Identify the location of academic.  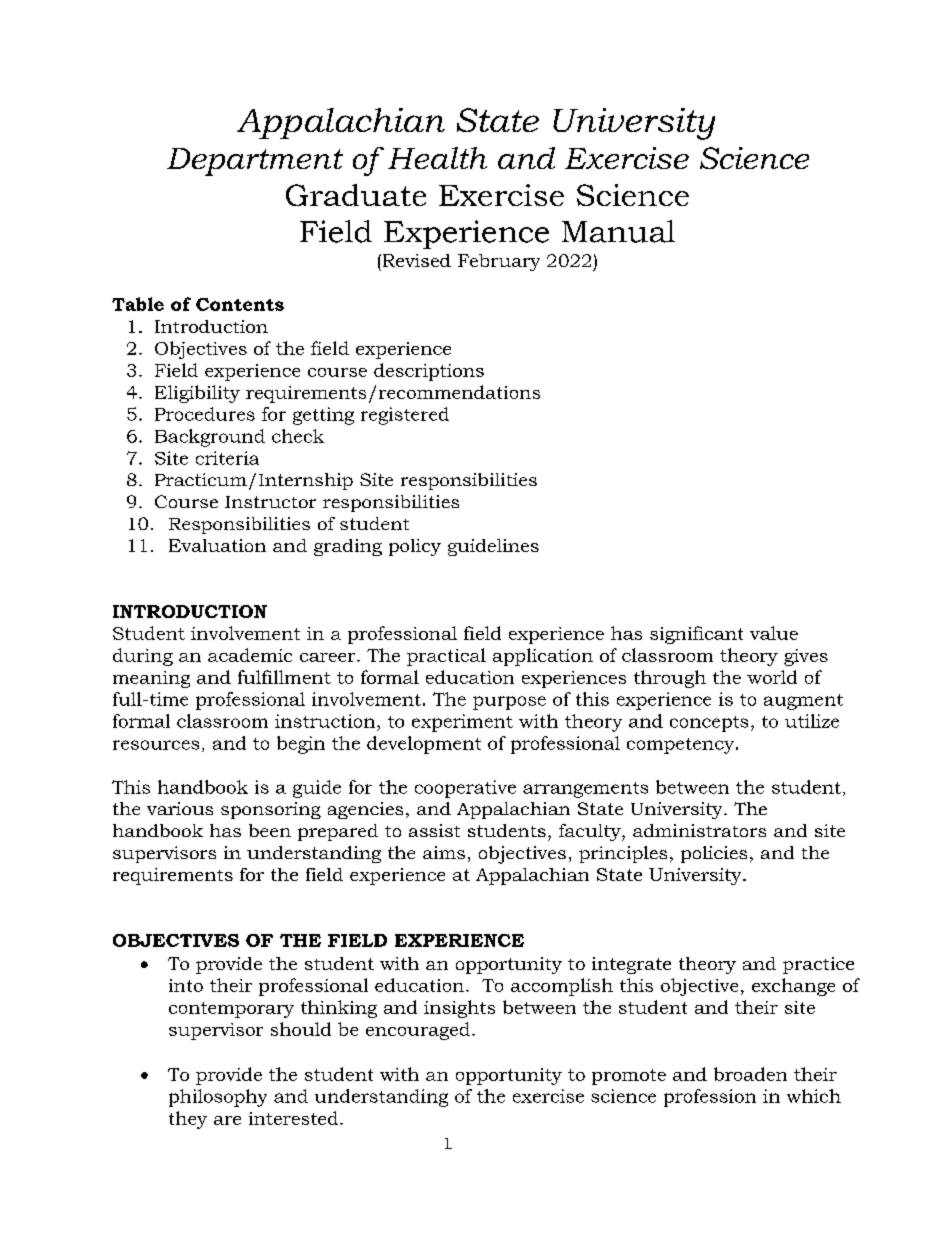
(250, 655).
